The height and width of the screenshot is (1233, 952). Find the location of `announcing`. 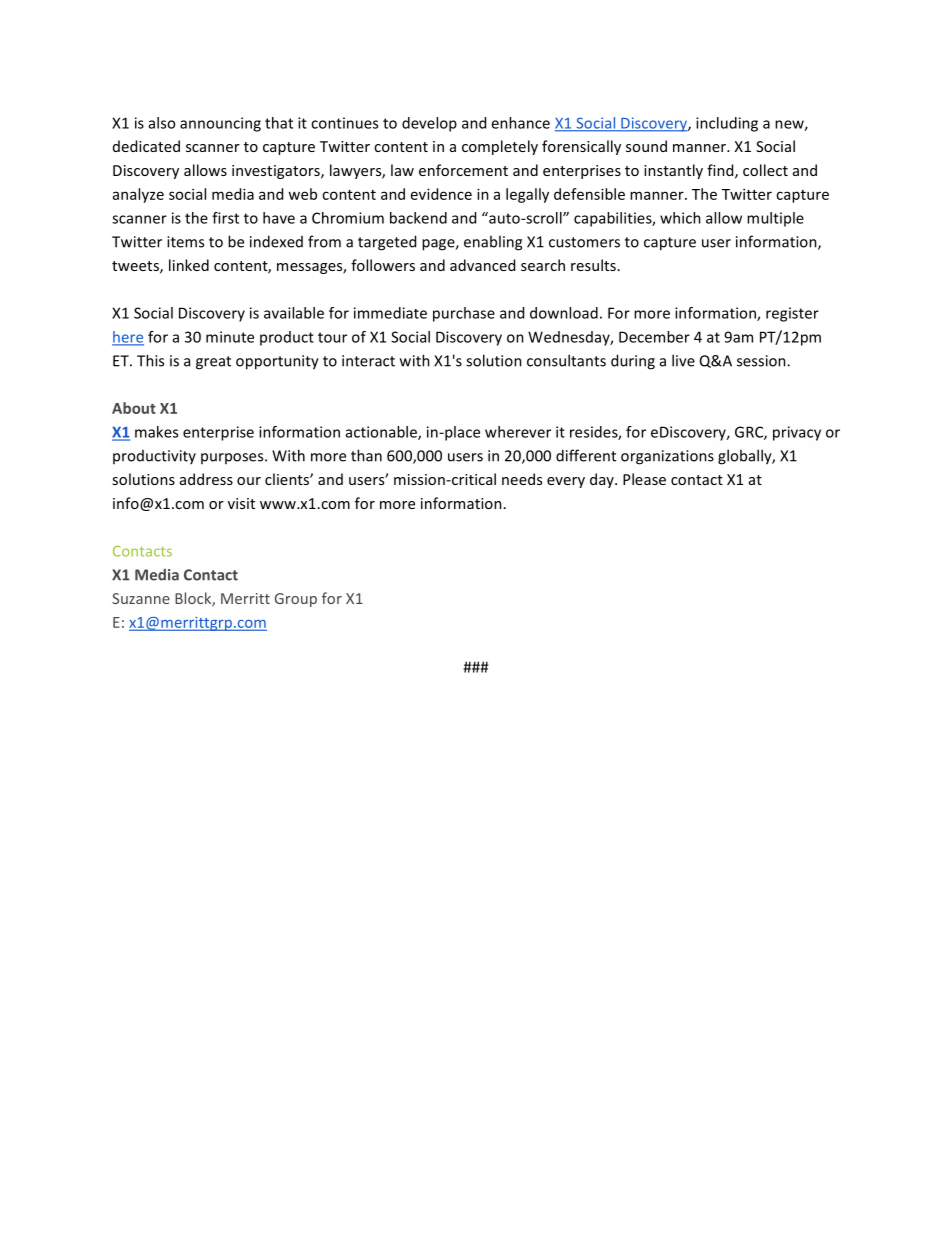

announcing is located at coordinates (220, 124).
